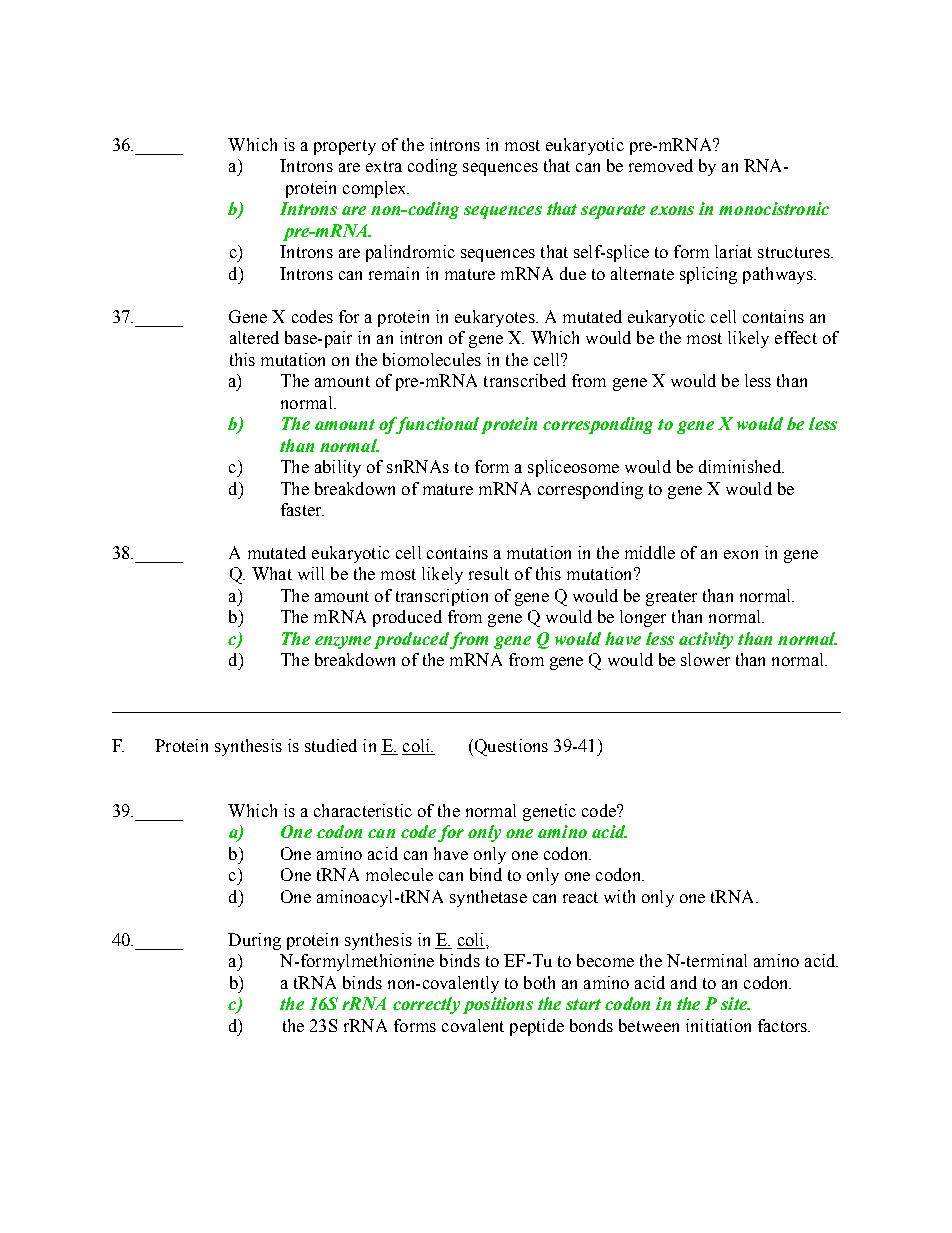 This screenshot has height=1233, width=952. Describe the element at coordinates (363, 810) in the screenshot. I see `characteristic` at that location.
